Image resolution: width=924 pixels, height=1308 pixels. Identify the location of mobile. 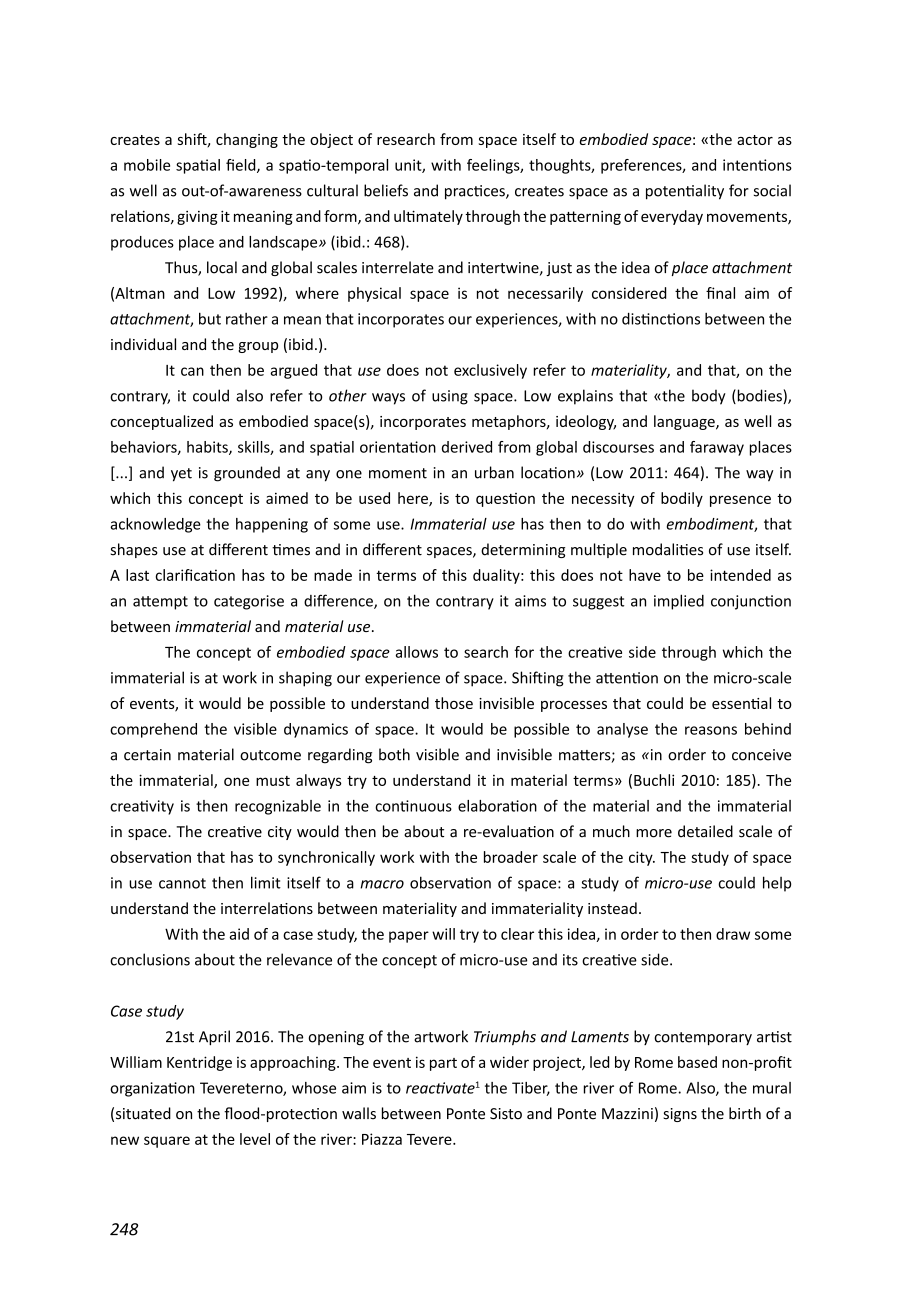
(147, 165).
